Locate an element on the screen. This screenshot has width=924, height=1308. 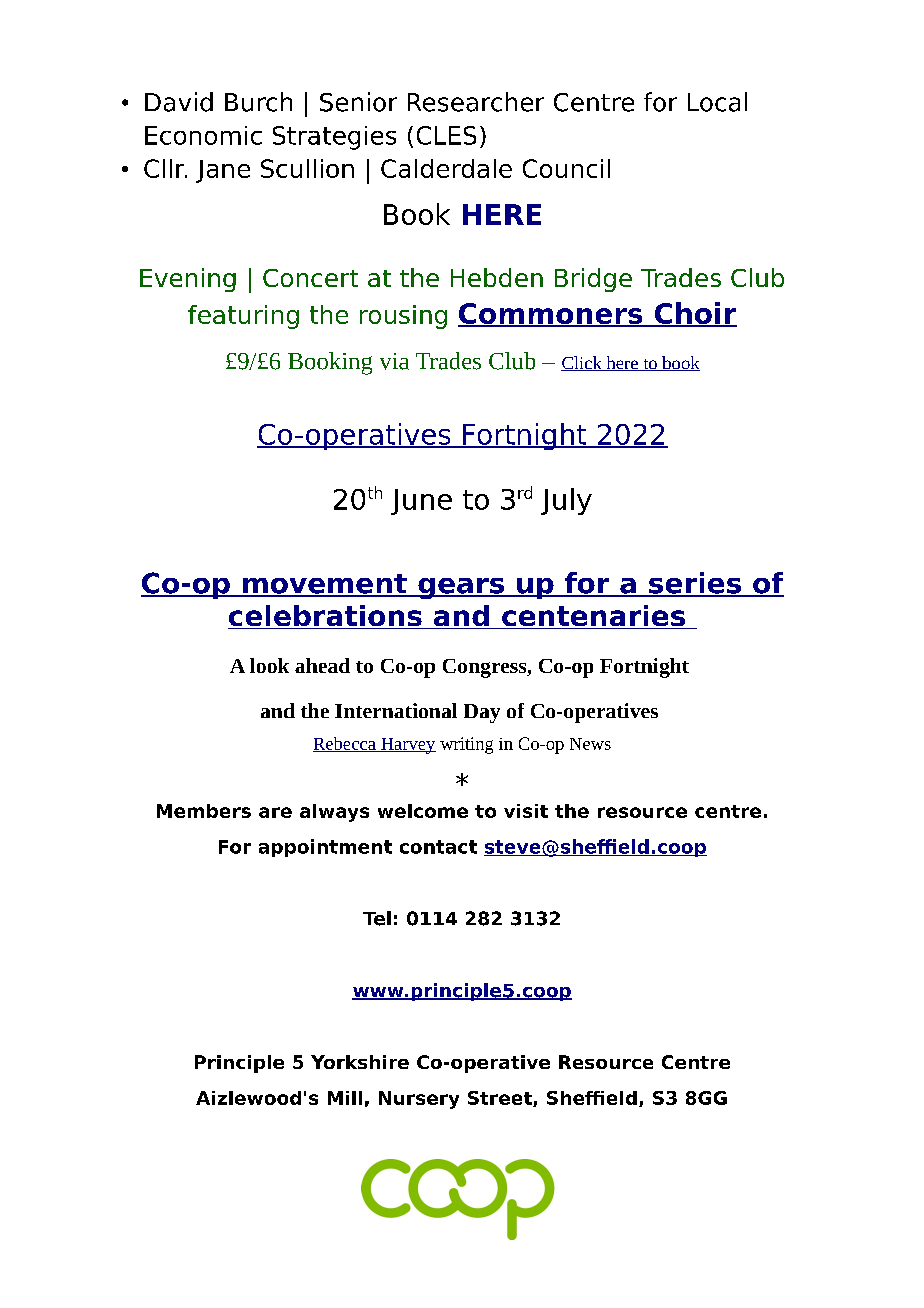
featuring is located at coordinates (243, 317).
